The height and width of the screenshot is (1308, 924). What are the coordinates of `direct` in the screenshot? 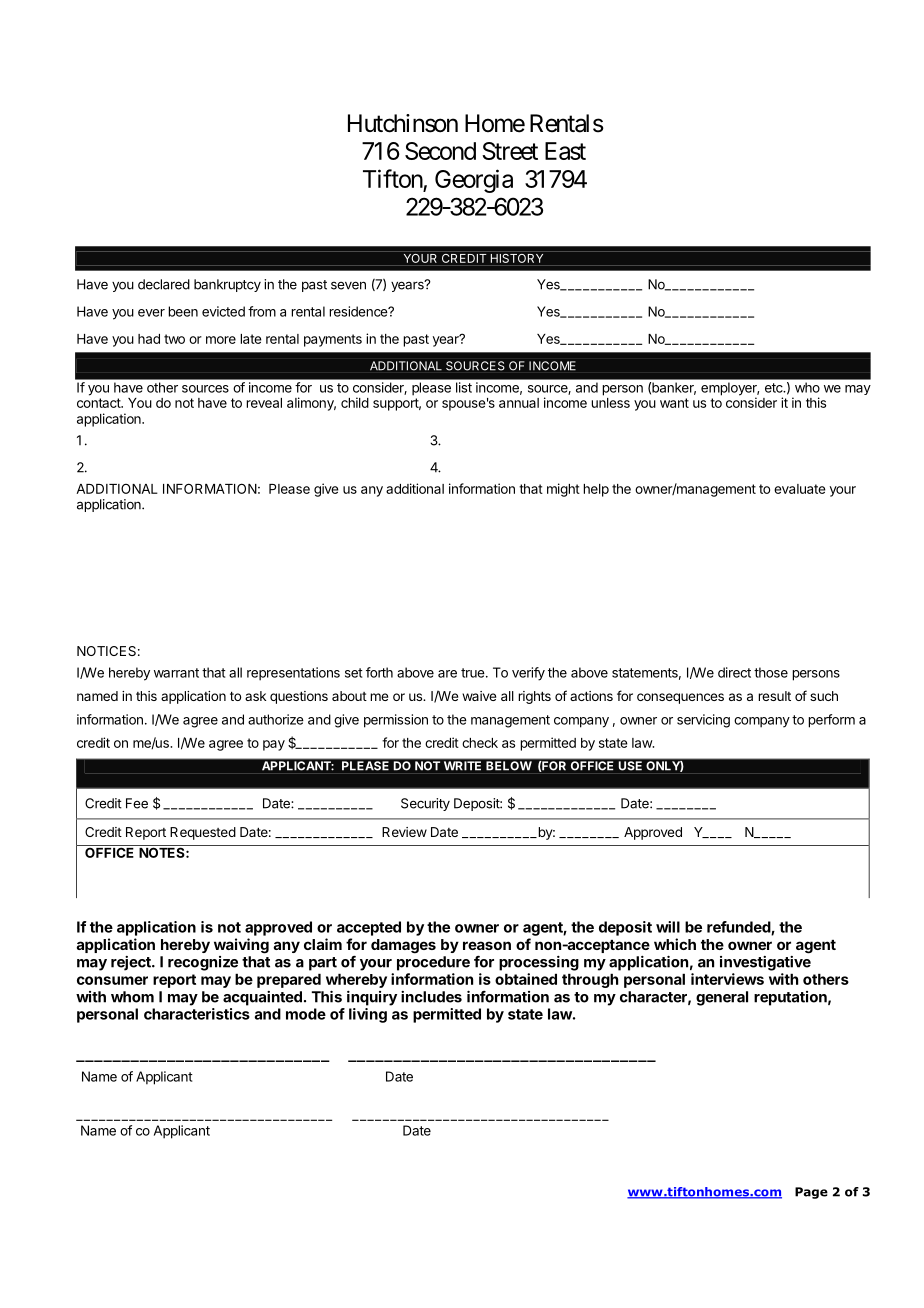 It's located at (734, 672).
